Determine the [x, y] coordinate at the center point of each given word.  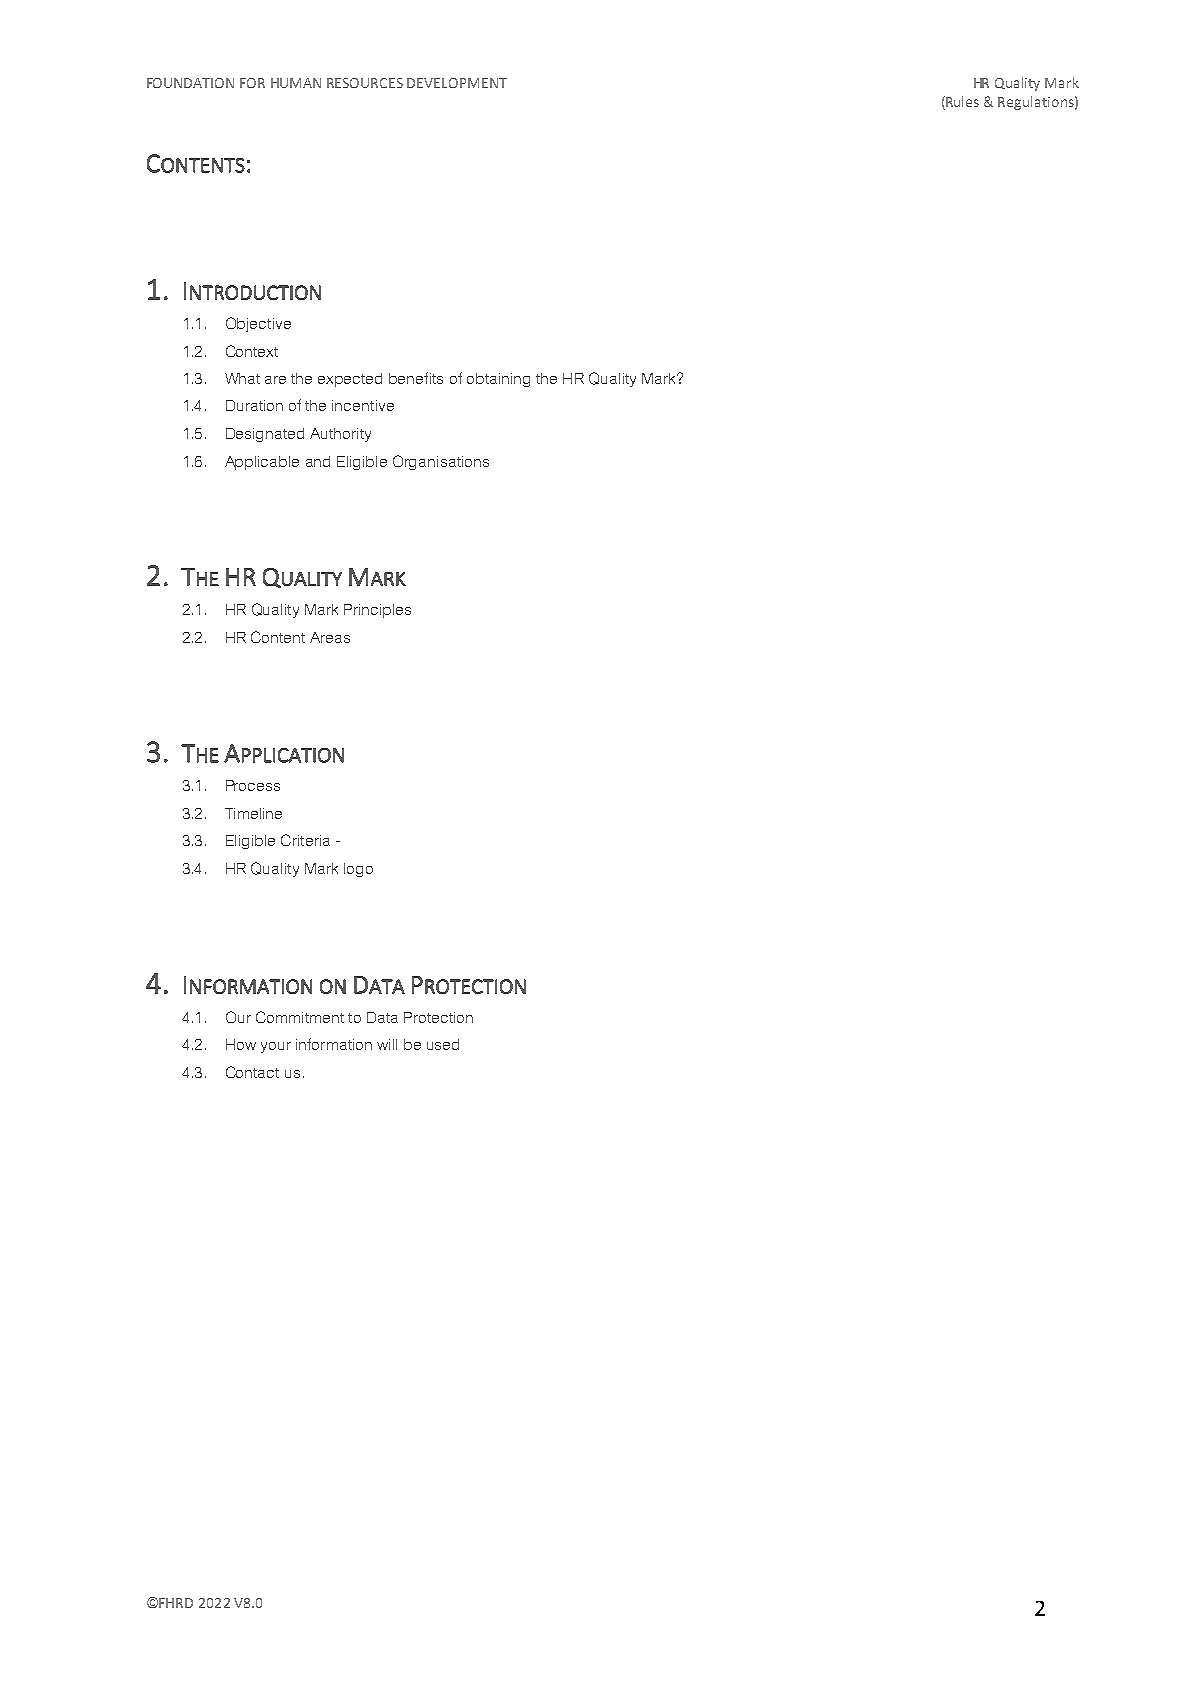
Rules [961, 103]
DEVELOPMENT [457, 83]
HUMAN [296, 83]
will [387, 1044]
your [276, 1047]
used [443, 1044]
